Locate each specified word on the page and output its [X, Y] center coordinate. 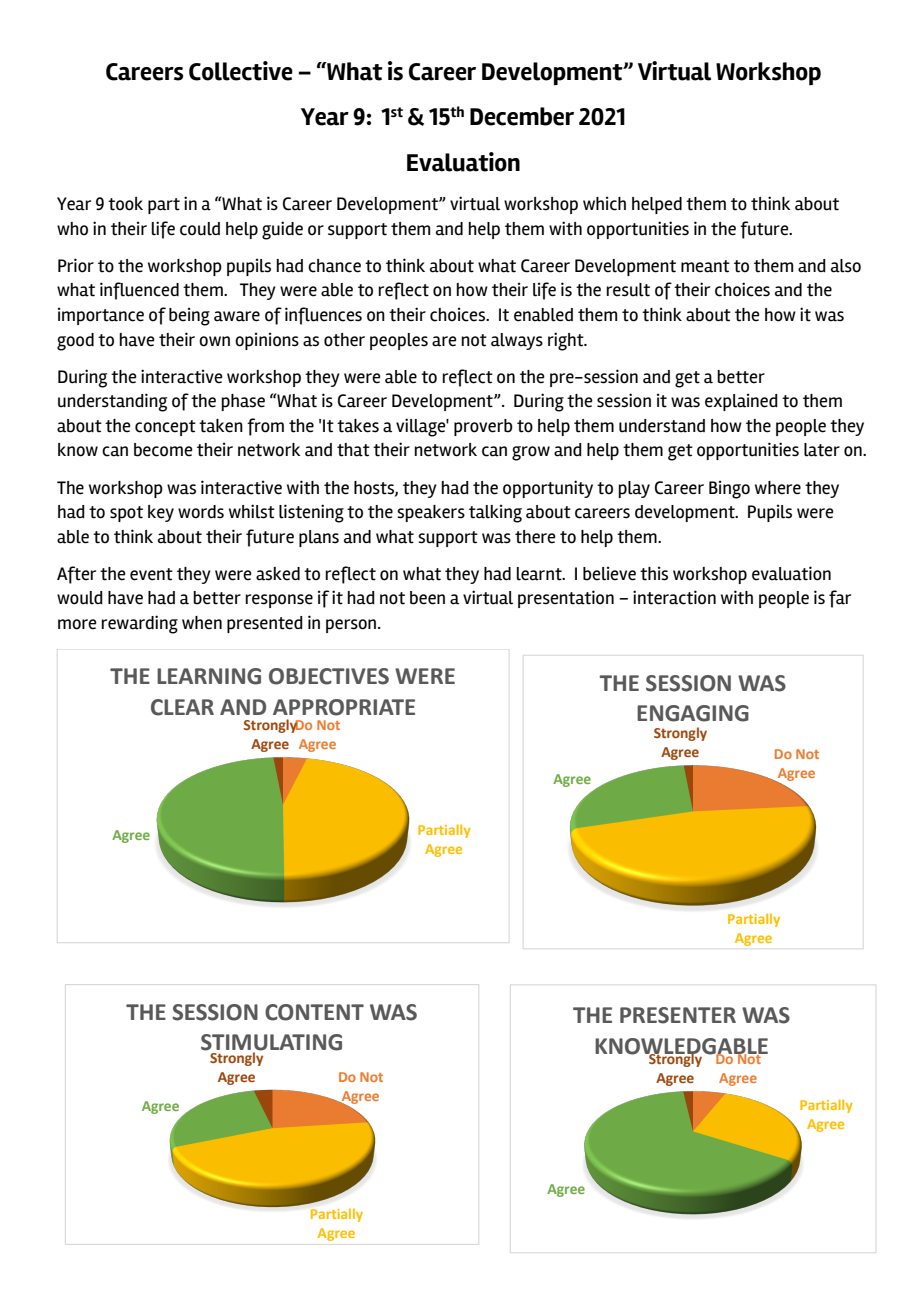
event [151, 574]
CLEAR [182, 707]
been [427, 598]
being [189, 316]
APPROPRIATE [344, 707]
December [522, 116]
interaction [674, 597]
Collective [241, 71]
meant [705, 266]
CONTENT [314, 1012]
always [517, 341]
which [604, 203]
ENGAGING [693, 713]
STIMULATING [271, 1043]
